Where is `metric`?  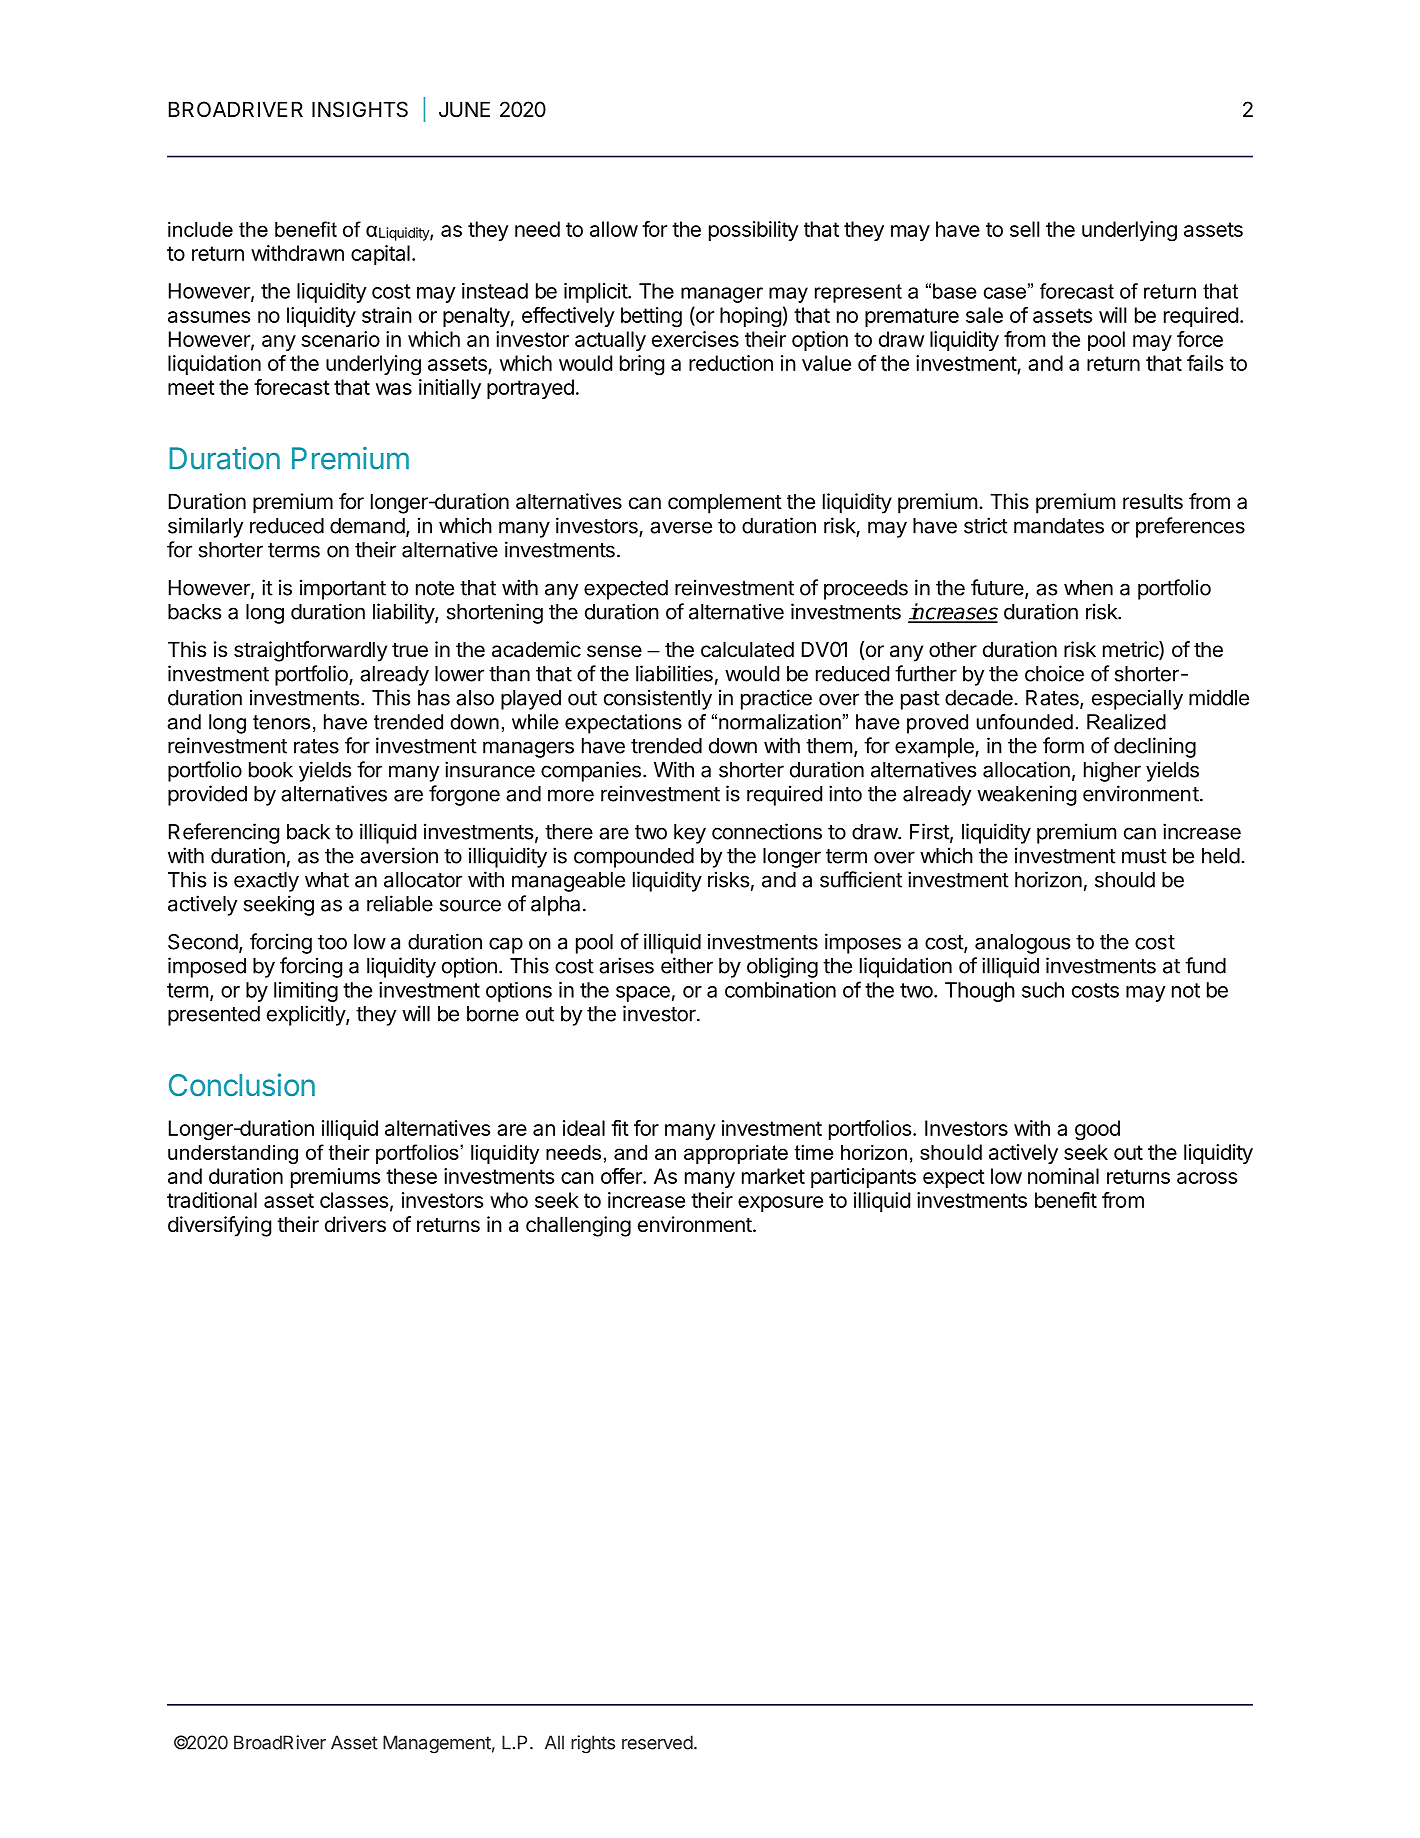 metric is located at coordinates (1131, 650).
